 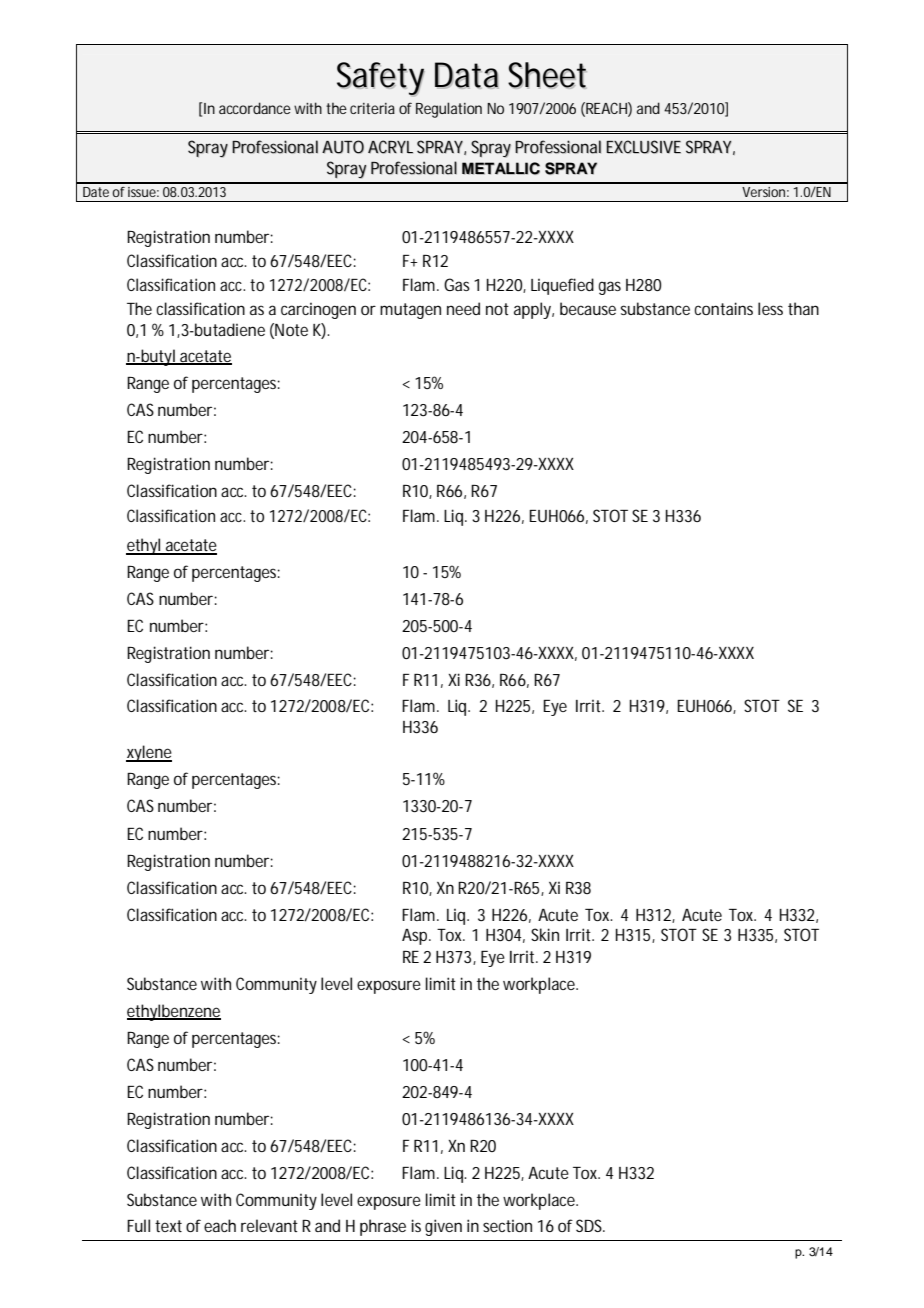 I want to click on less, so click(x=770, y=308).
